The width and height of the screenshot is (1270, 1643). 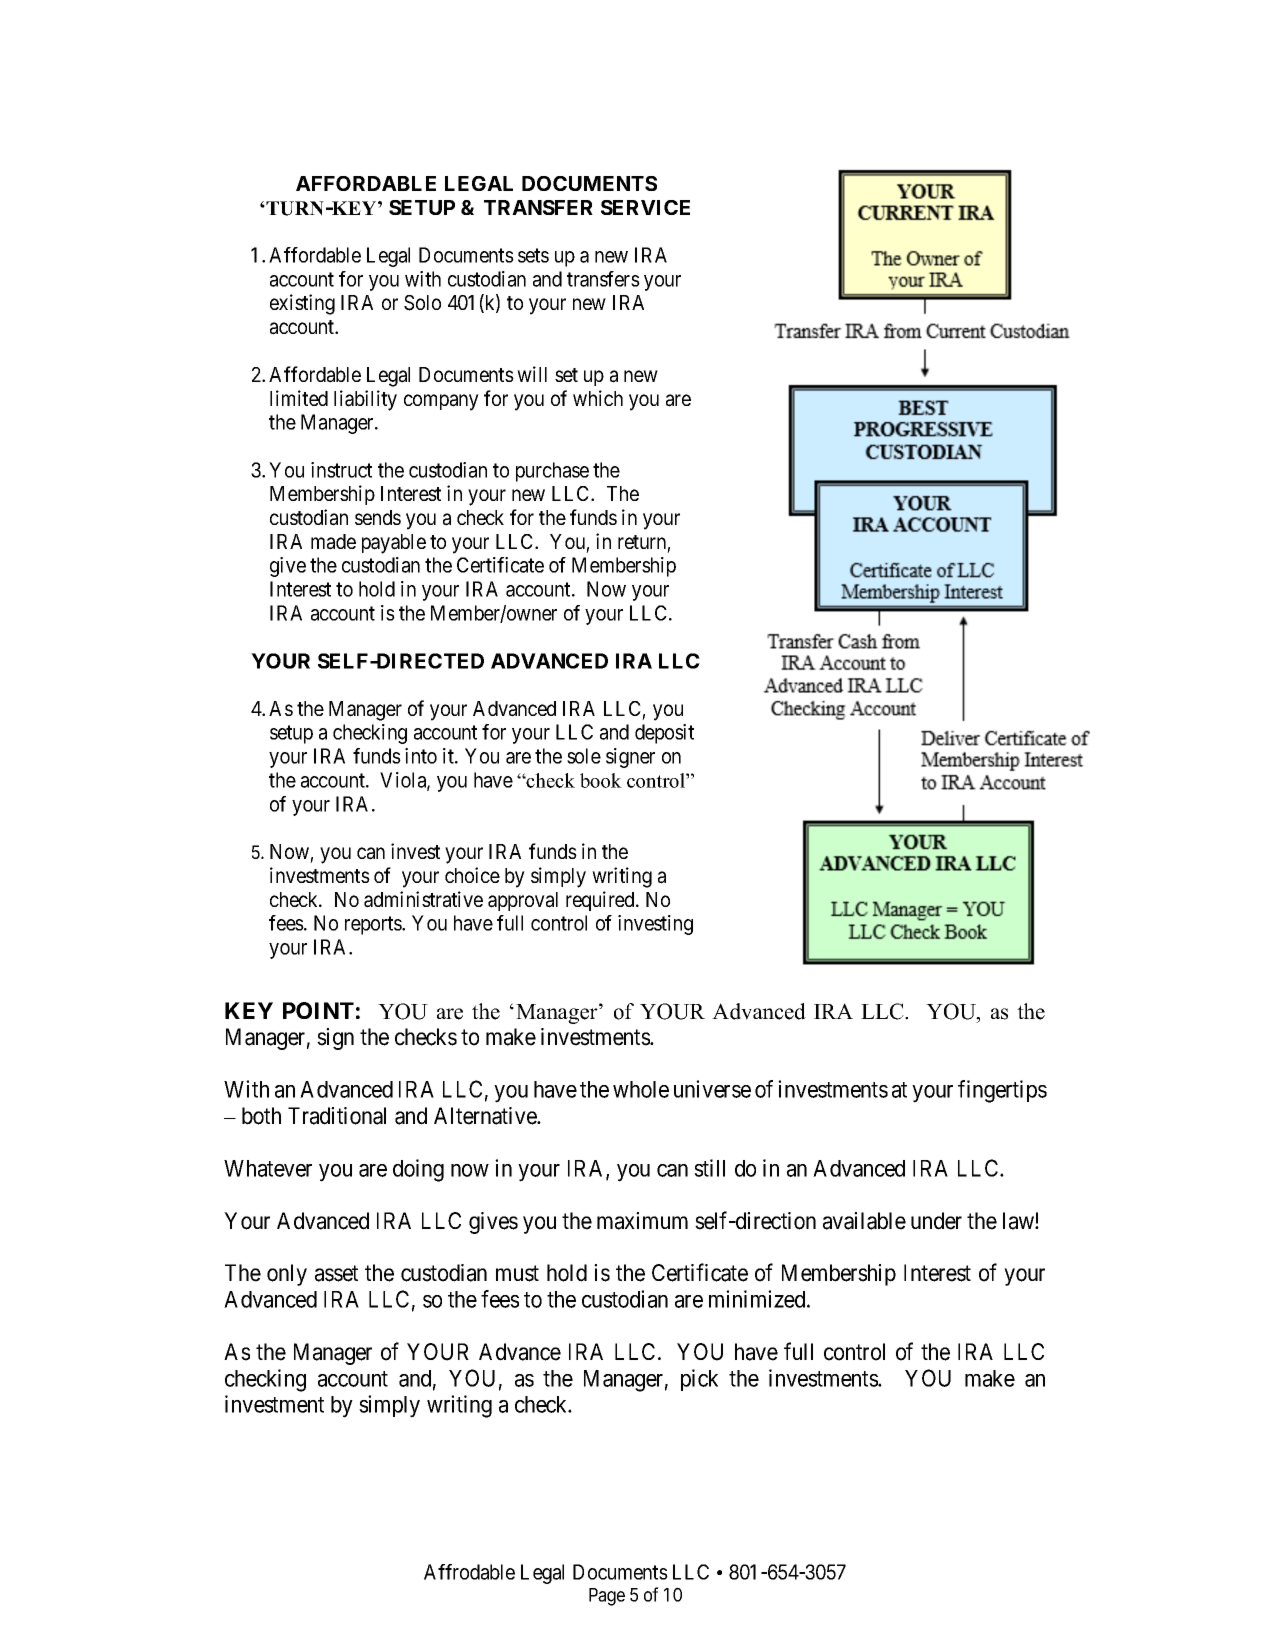 I want to click on Page, so click(x=607, y=1597).
